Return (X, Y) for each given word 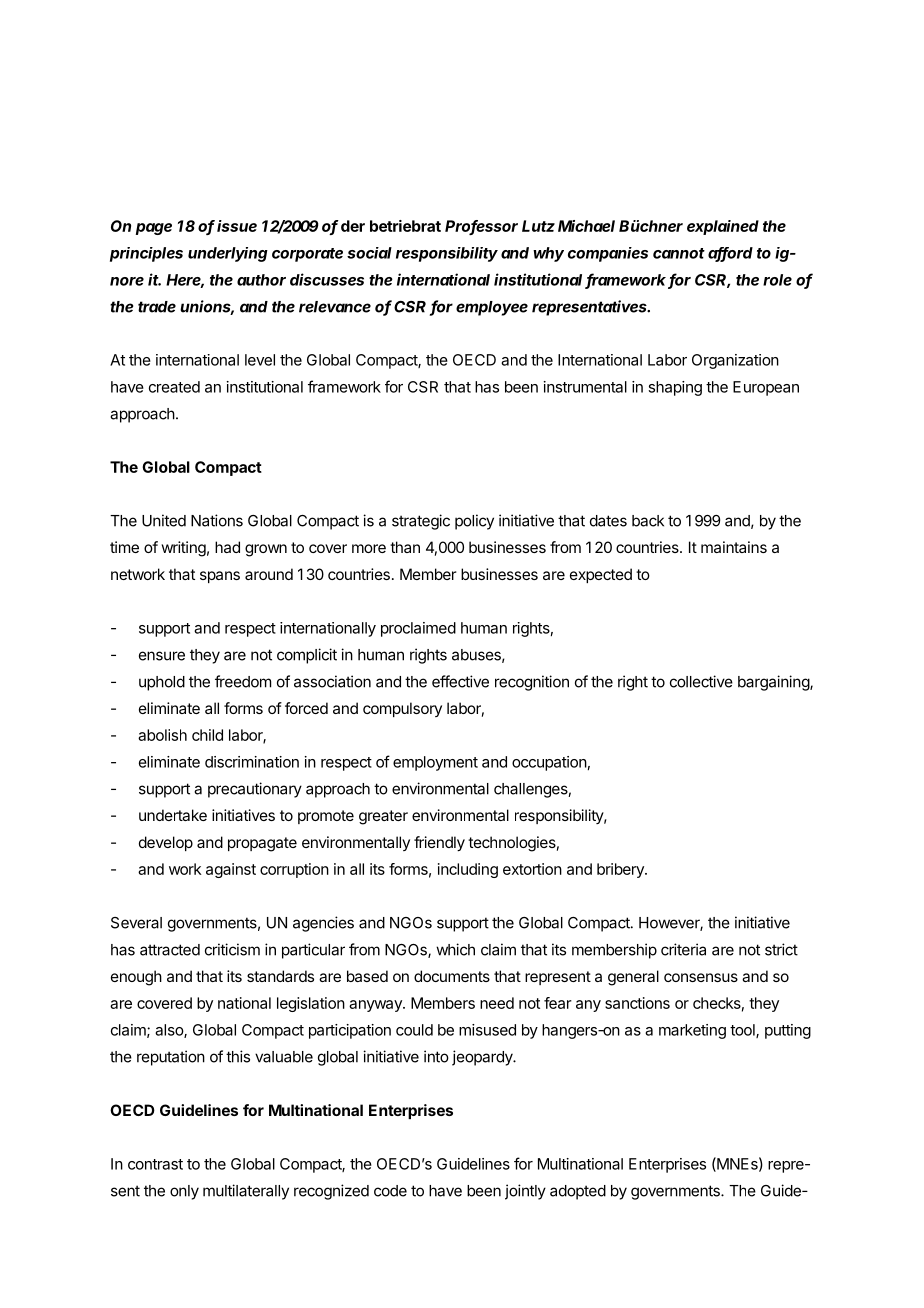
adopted (578, 1192)
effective (460, 681)
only (184, 1192)
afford (730, 254)
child (207, 735)
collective (701, 681)
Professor (481, 227)
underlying (228, 254)
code (390, 1191)
